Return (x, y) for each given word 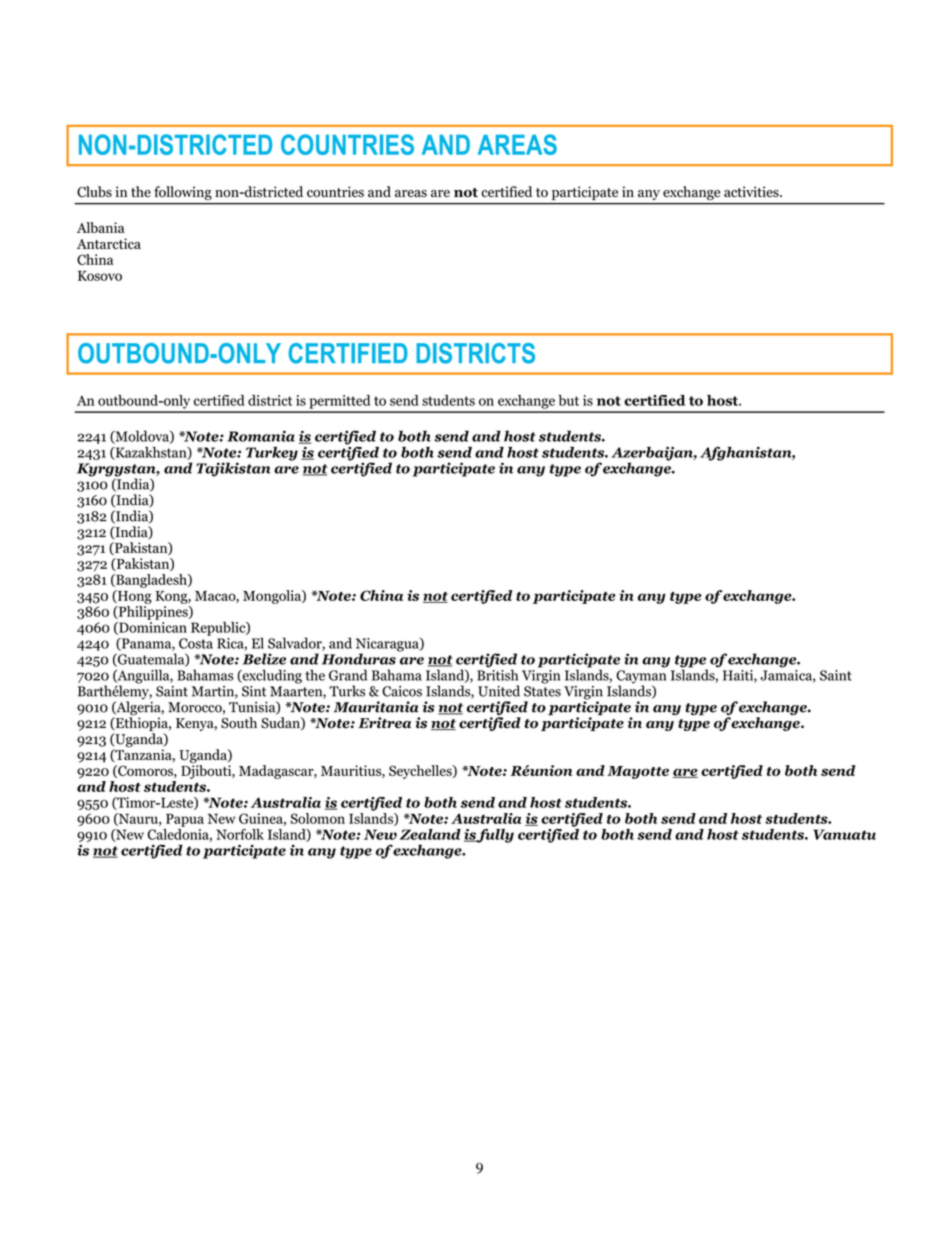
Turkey (272, 454)
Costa (196, 643)
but (568, 400)
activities (752, 192)
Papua (185, 820)
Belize (264, 659)
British (497, 674)
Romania (261, 436)
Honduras (359, 659)
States (542, 691)
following (183, 193)
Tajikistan (233, 469)
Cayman (641, 678)
